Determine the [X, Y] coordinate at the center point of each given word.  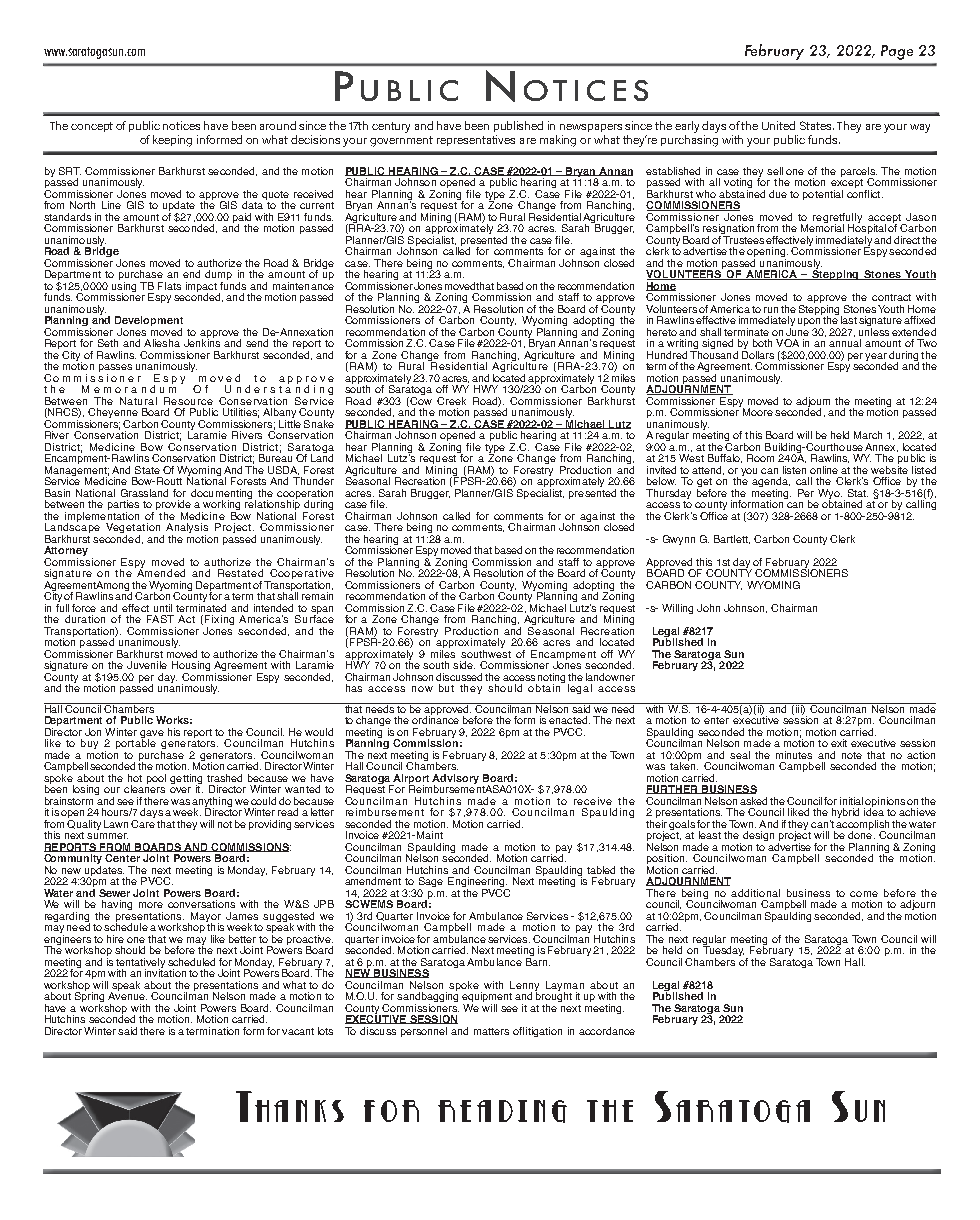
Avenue [127, 995]
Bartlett [732, 539]
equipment [487, 998]
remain [317, 596]
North [82, 205]
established [673, 171]
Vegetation [133, 529]
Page [897, 52]
